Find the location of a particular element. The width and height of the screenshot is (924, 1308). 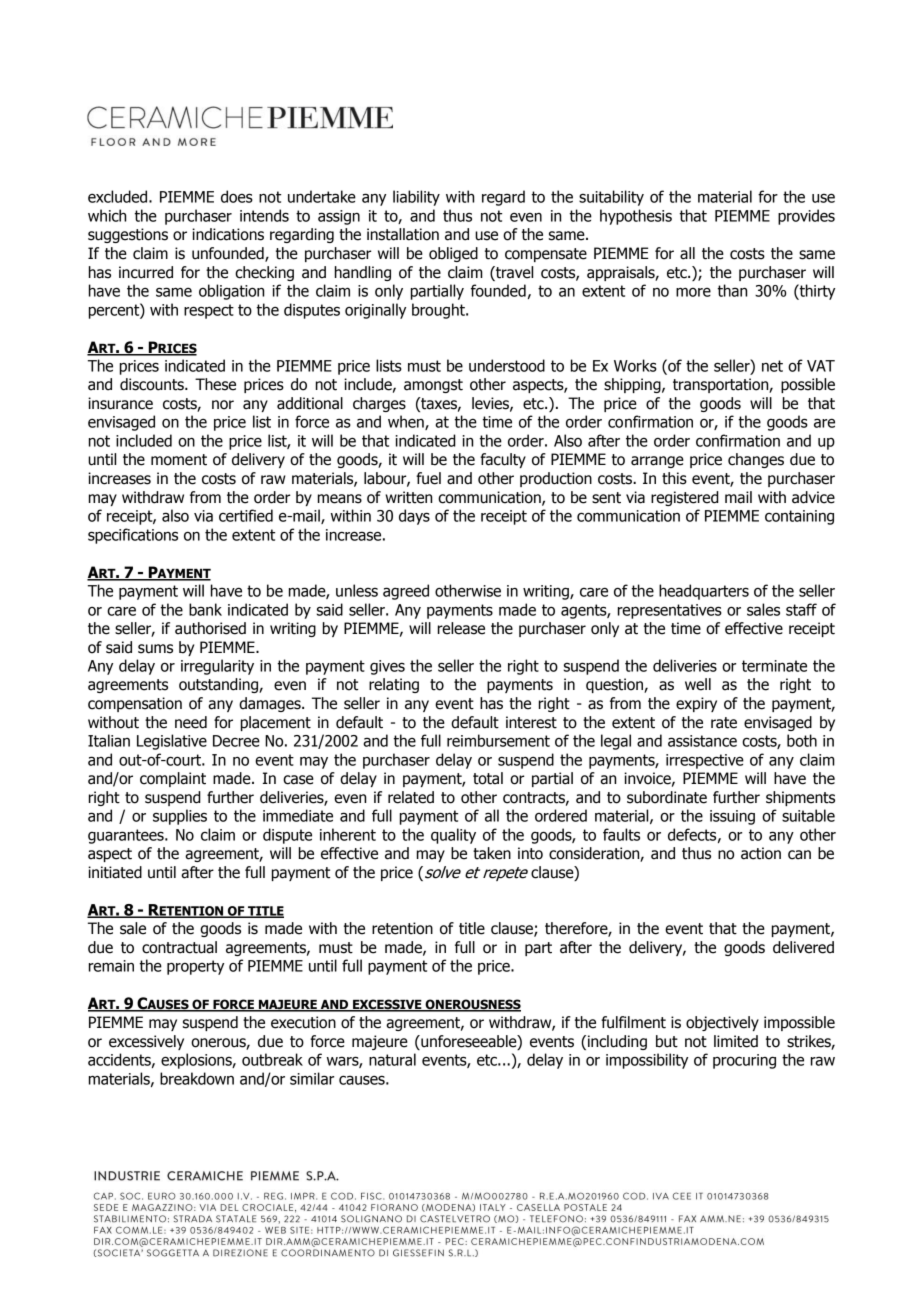

terminate is located at coordinates (774, 666).
